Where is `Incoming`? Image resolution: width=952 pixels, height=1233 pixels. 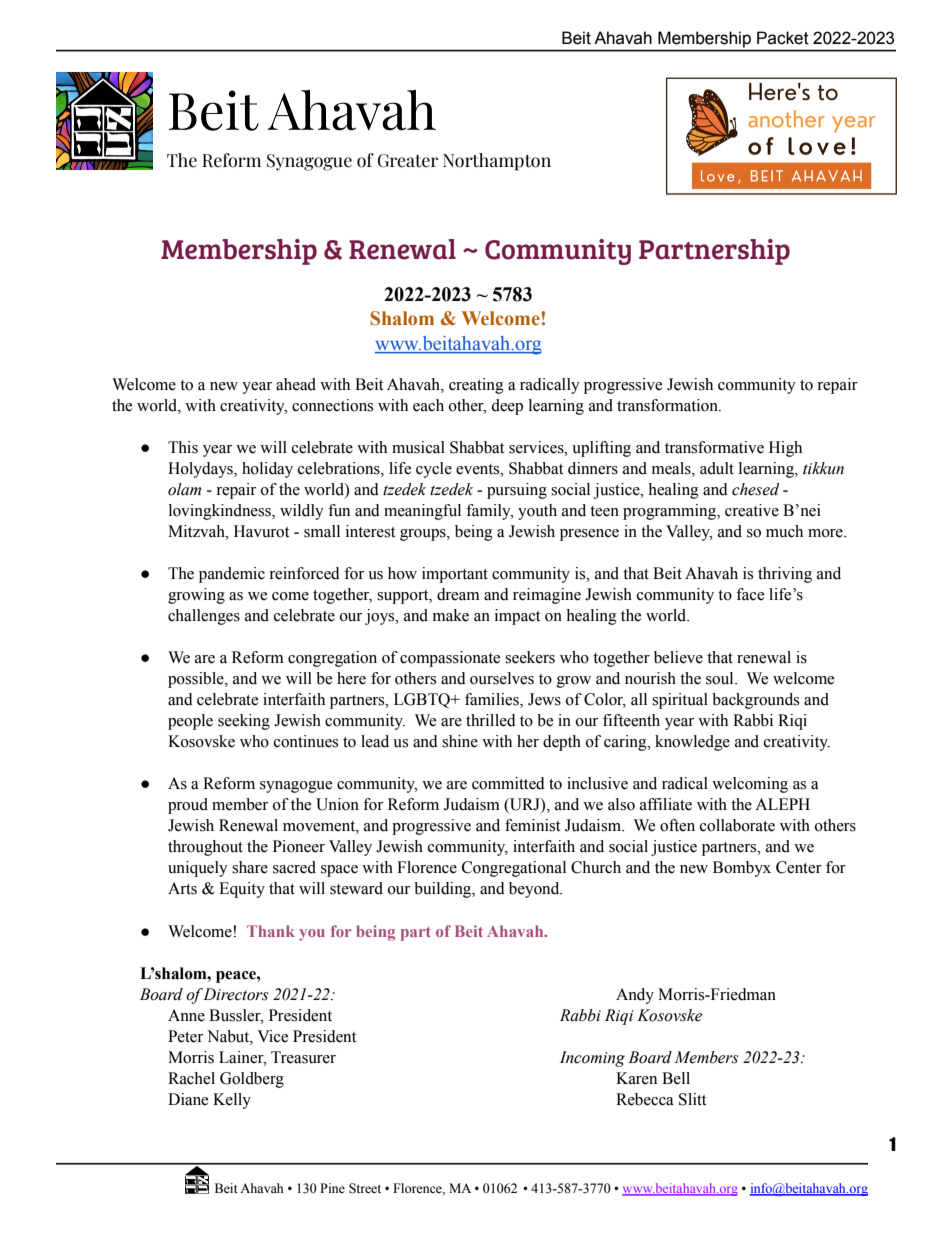 Incoming is located at coordinates (592, 1059).
